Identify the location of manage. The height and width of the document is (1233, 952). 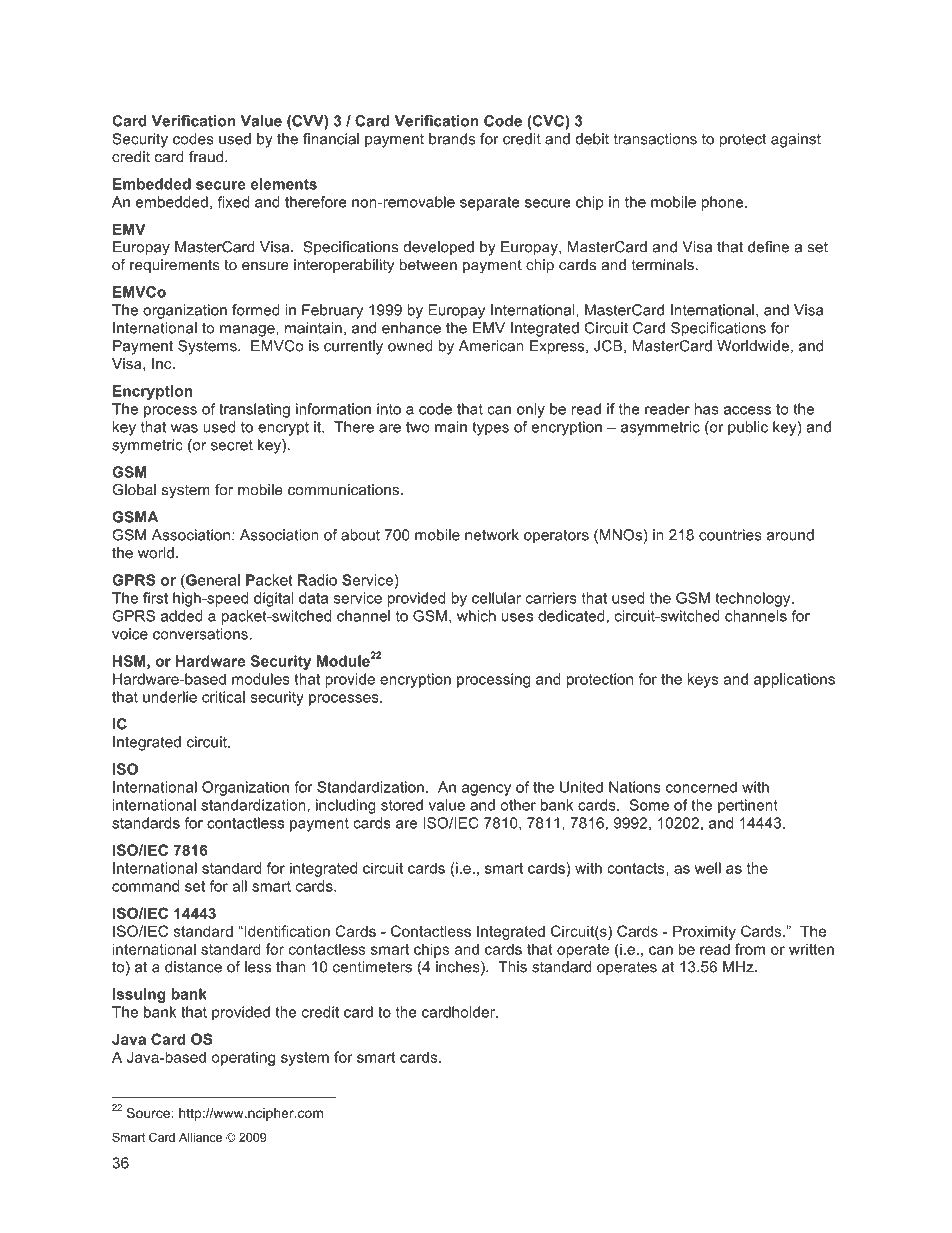
(248, 331).
